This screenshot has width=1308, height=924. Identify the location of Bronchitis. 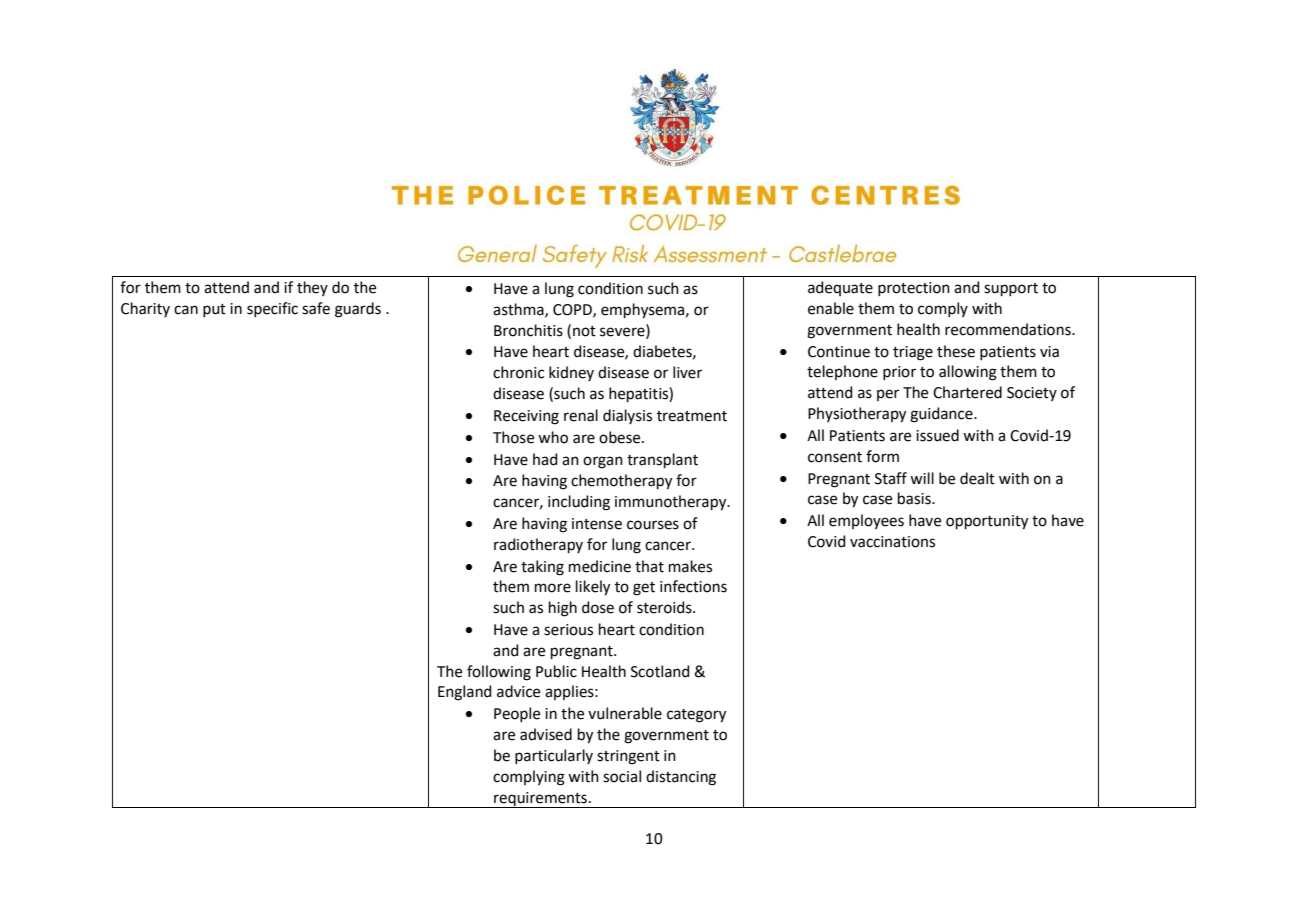
(528, 330).
